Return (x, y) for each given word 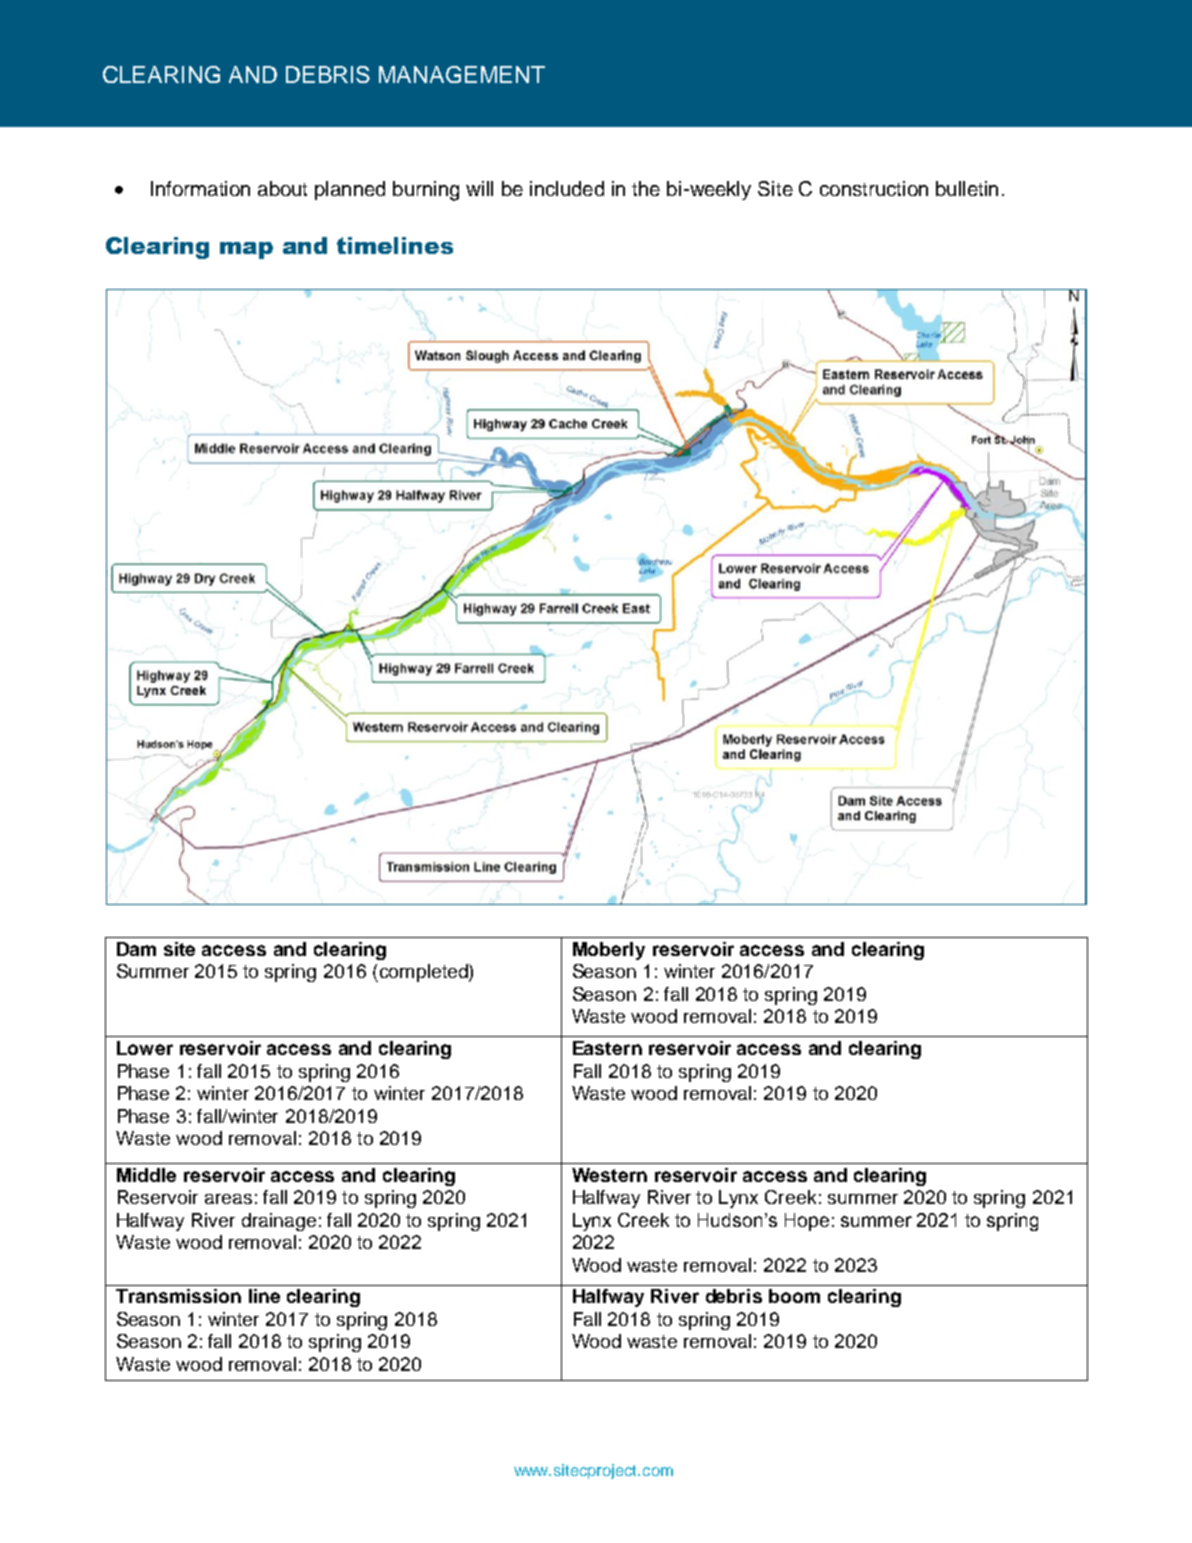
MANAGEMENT (462, 74)
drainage (279, 1222)
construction (874, 188)
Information (200, 188)
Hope (807, 1222)
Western (609, 1175)
